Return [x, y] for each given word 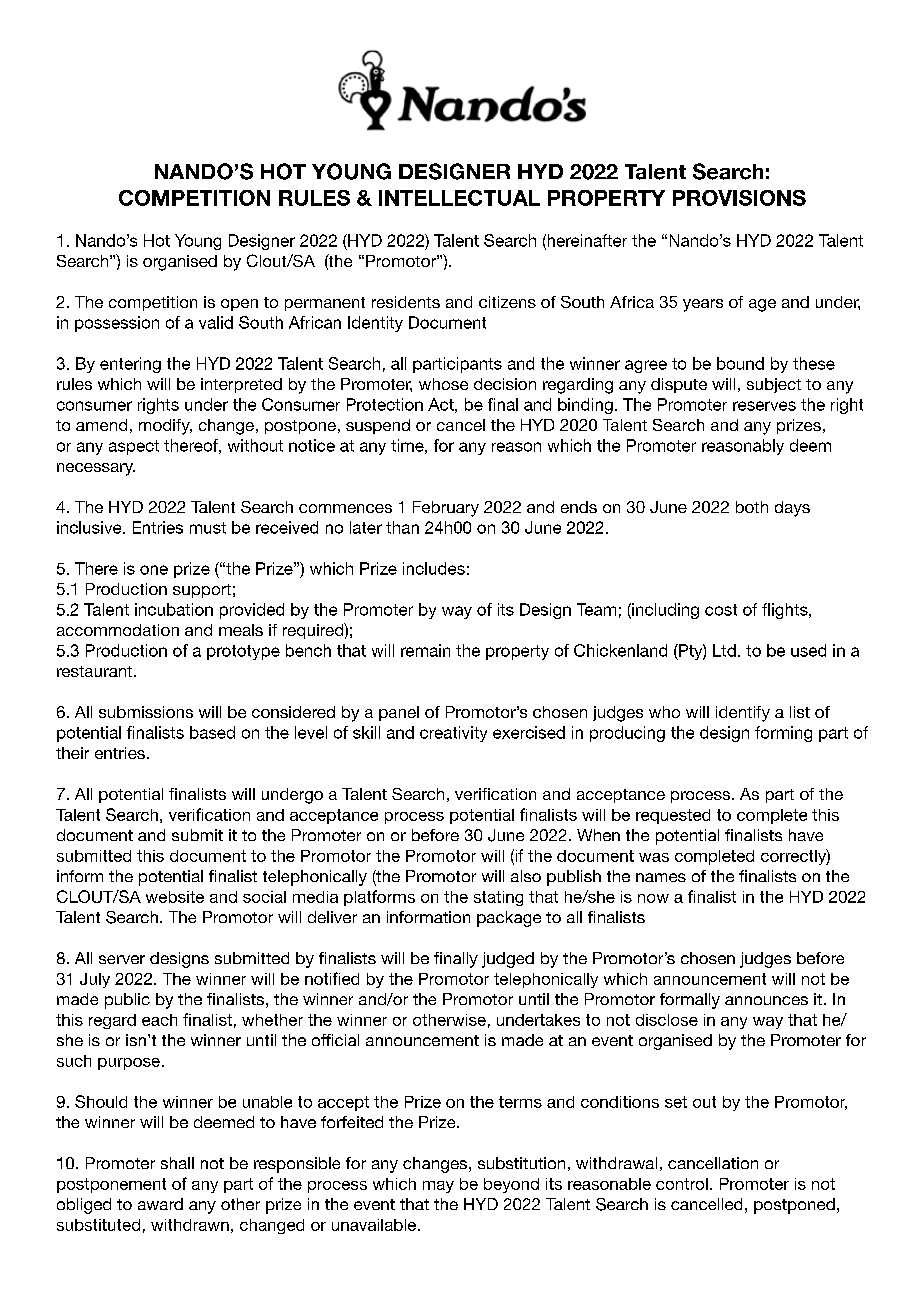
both [752, 507]
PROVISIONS [739, 198]
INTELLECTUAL [459, 198]
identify [743, 714]
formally [690, 1001]
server [122, 959]
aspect [134, 447]
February [446, 509]
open [239, 305]
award [160, 1204]
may [438, 1187]
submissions [146, 712]
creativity [453, 734]
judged [508, 960]
